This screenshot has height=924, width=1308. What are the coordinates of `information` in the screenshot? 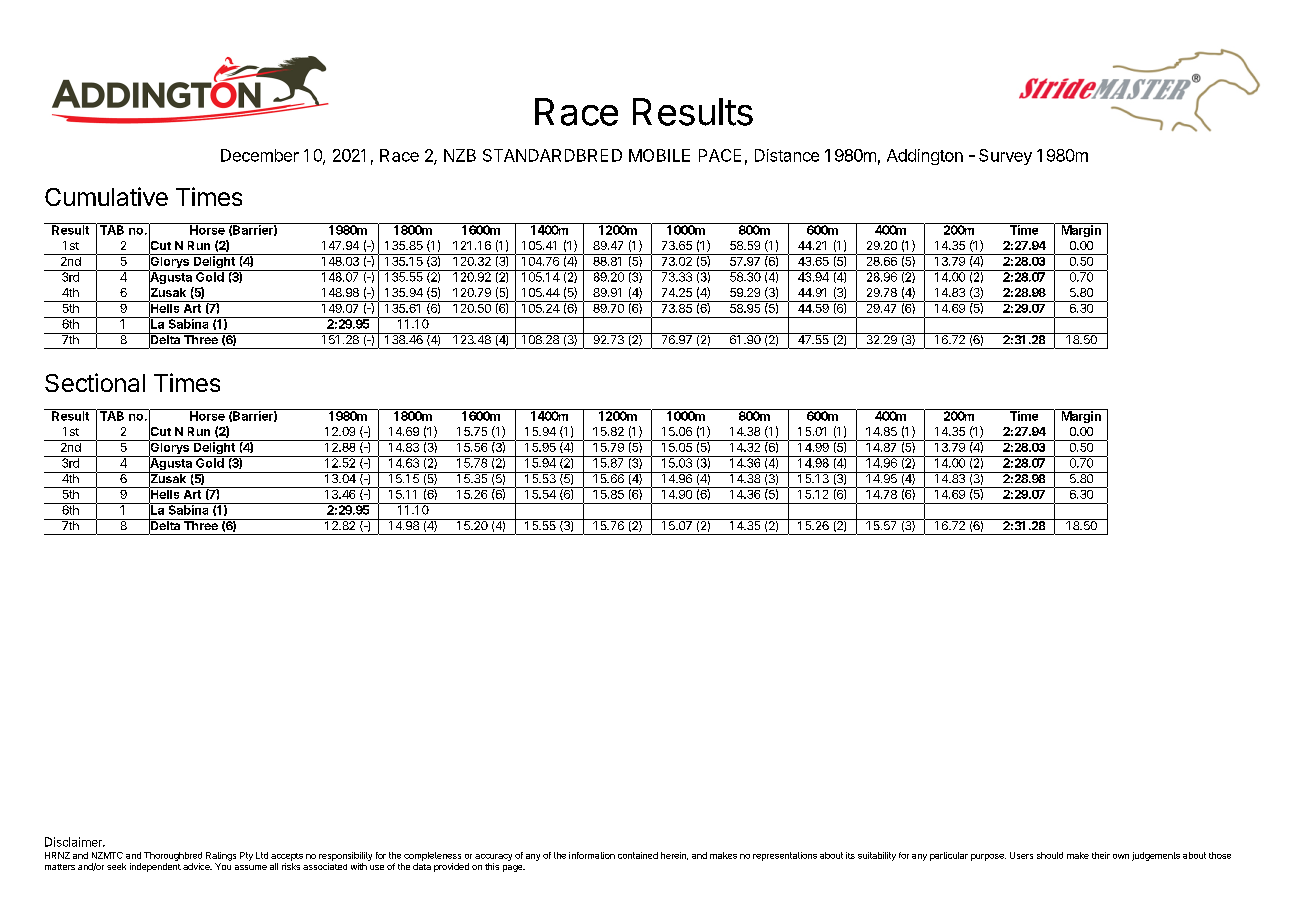 It's located at (592, 855).
